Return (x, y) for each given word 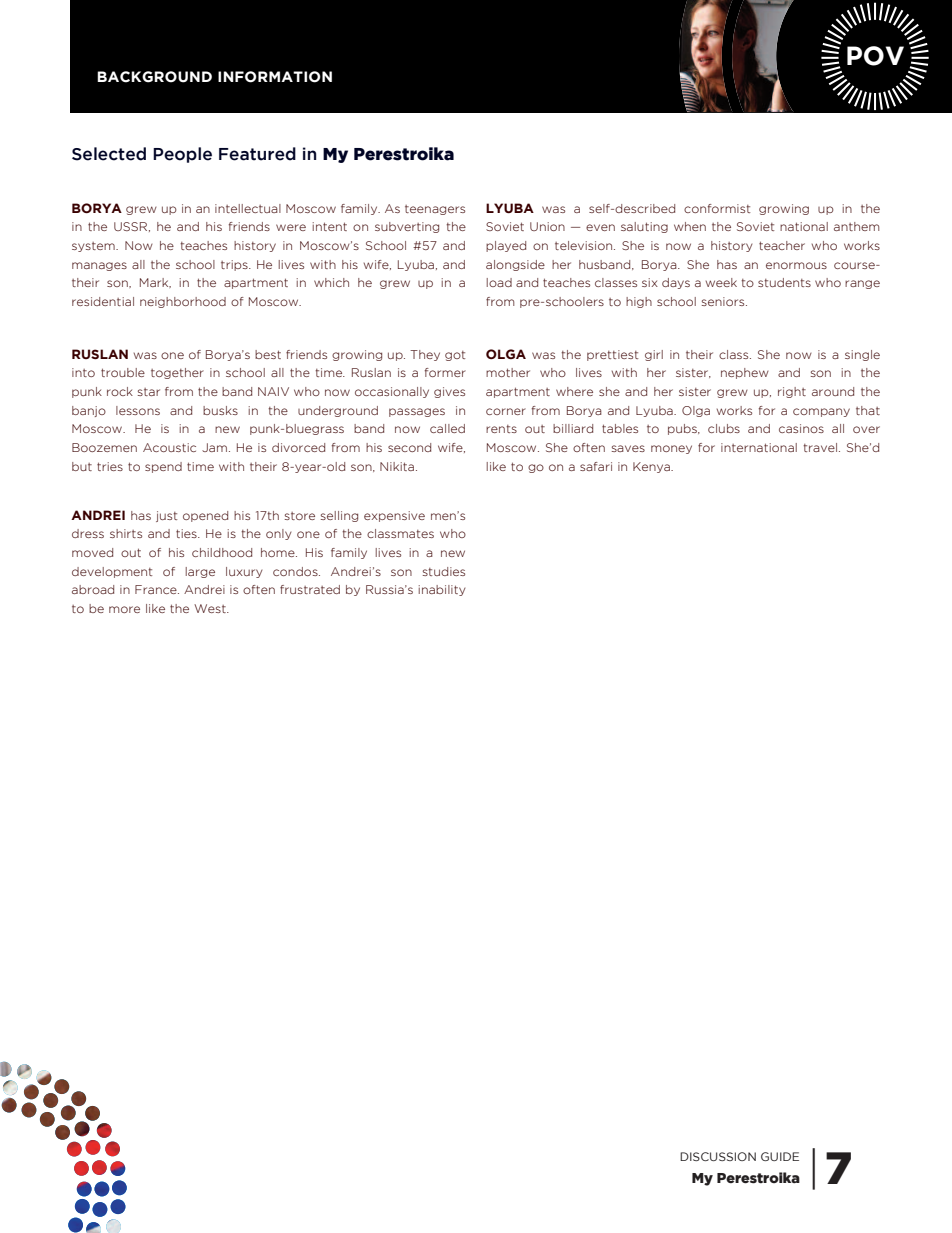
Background (154, 77)
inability (442, 590)
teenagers (435, 210)
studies (444, 571)
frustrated (310, 589)
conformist (717, 208)
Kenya (652, 467)
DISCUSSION (718, 1156)
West (211, 608)
